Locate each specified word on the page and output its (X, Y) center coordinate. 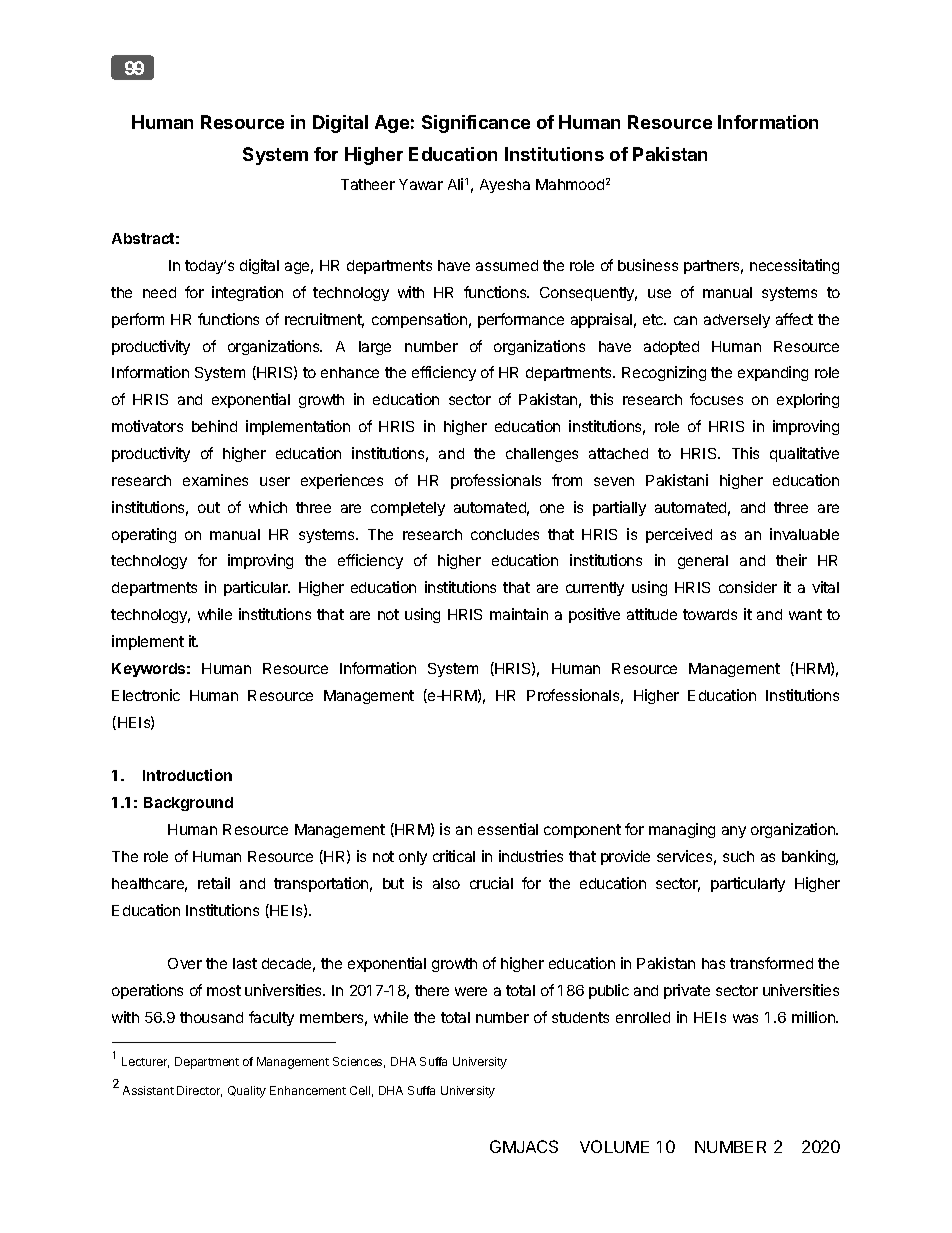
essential (508, 829)
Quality (247, 1092)
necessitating (794, 266)
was (745, 1018)
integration (247, 293)
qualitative (804, 454)
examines (215, 480)
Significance (476, 124)
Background (188, 804)
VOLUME (614, 1146)
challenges (542, 455)
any (734, 832)
